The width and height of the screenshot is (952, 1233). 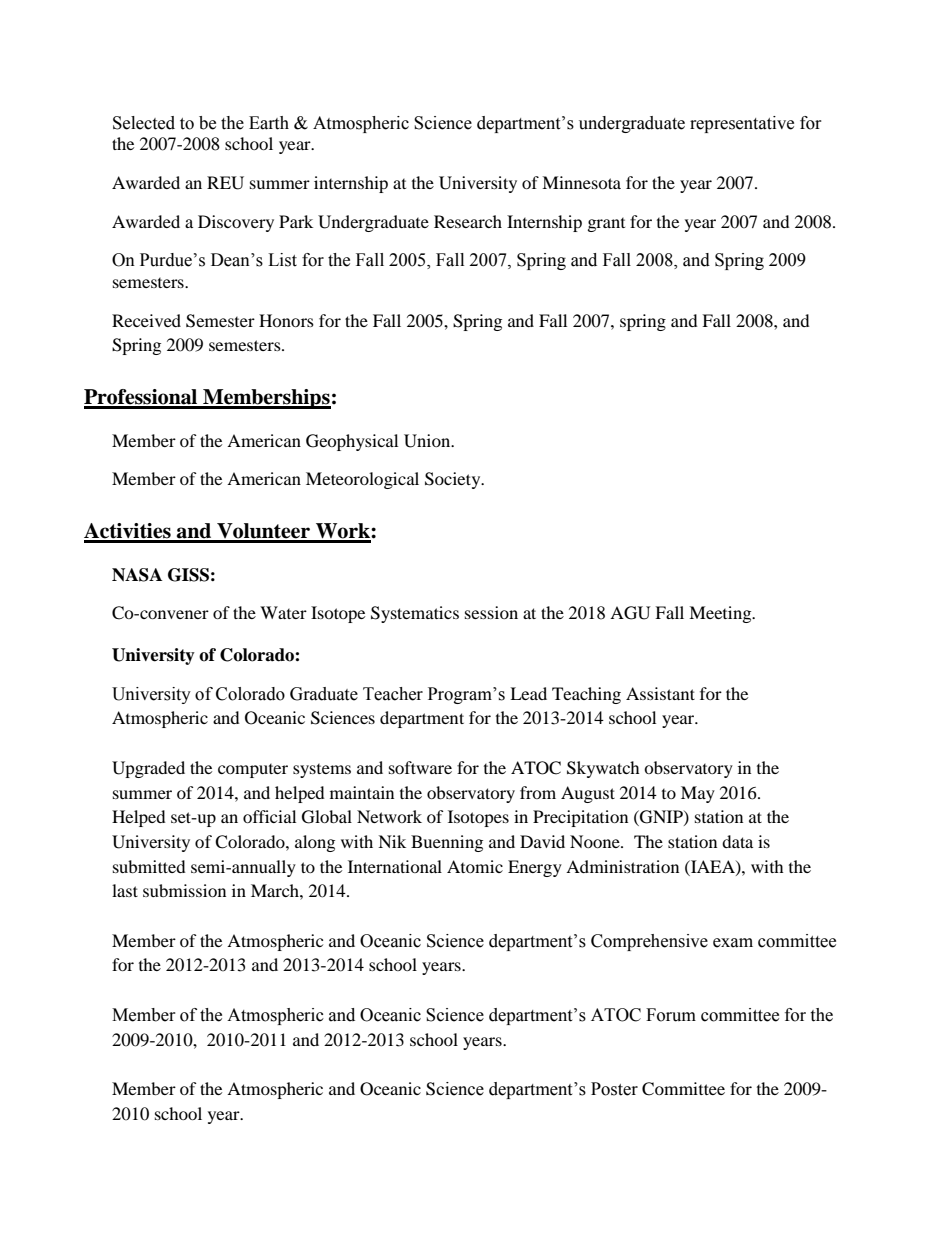 I want to click on International, so click(x=395, y=866).
